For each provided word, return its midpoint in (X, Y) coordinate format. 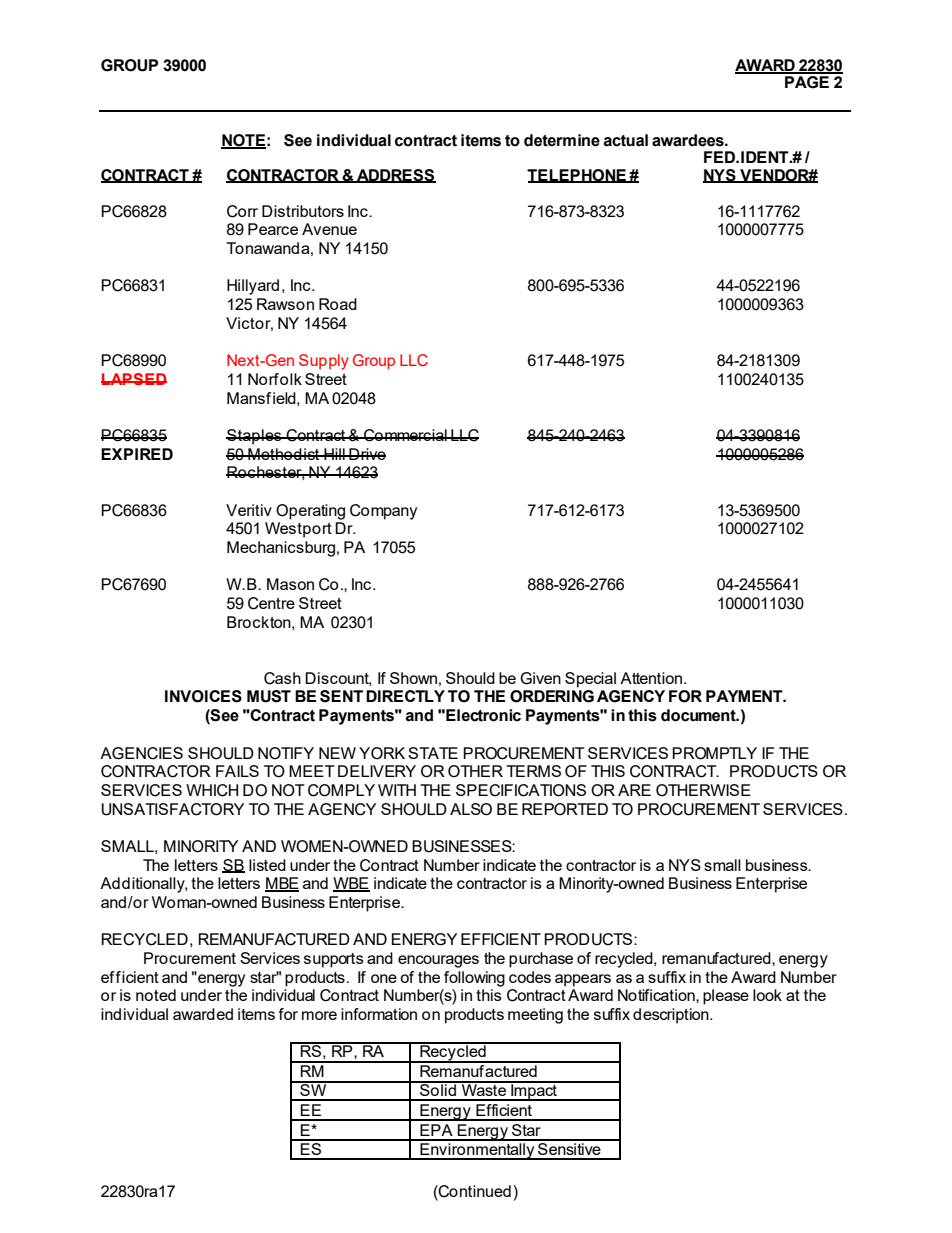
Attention (652, 678)
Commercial (405, 435)
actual (626, 140)
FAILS (237, 771)
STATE (433, 753)
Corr (242, 211)
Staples (255, 437)
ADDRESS (395, 176)
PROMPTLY (714, 753)
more (319, 1015)
